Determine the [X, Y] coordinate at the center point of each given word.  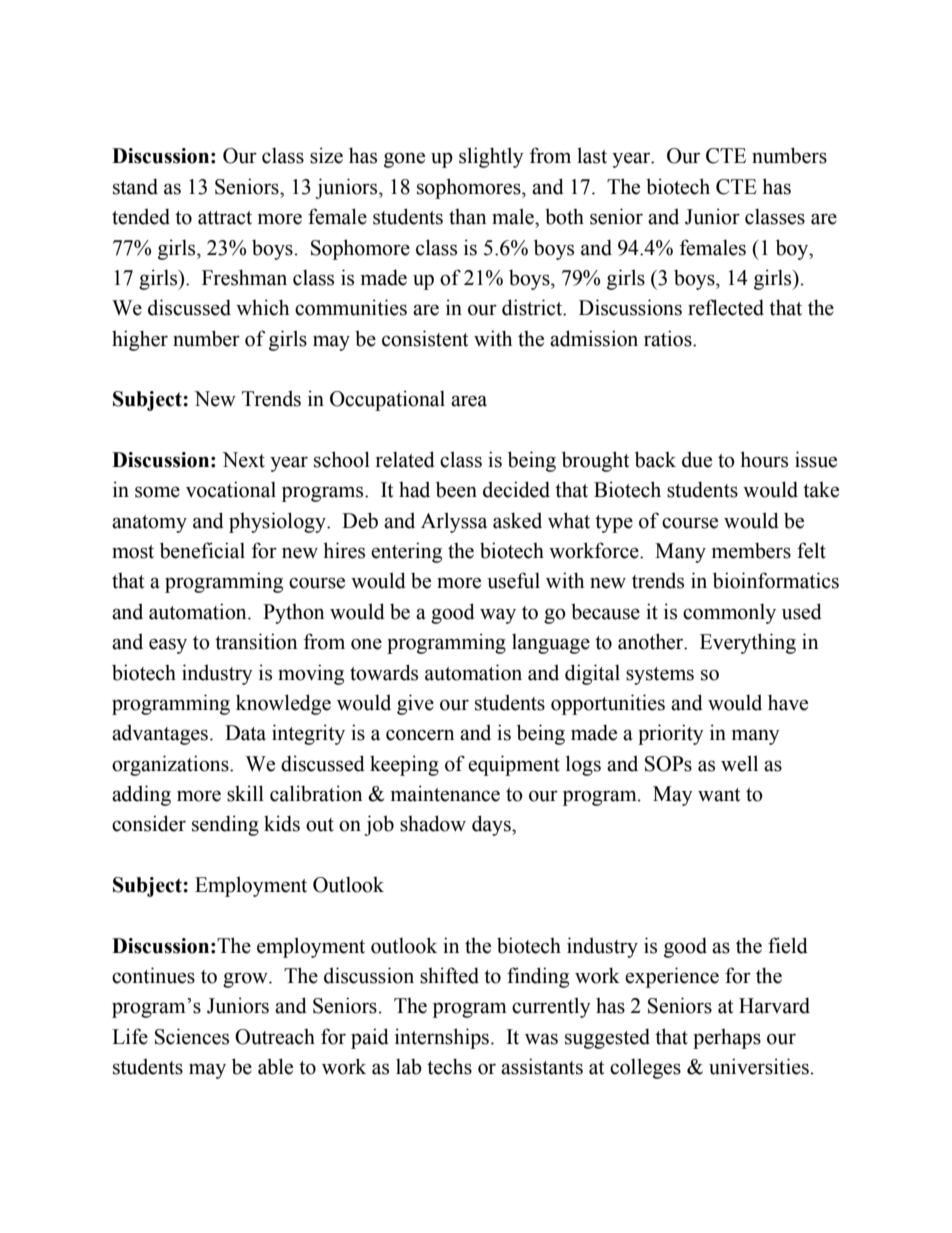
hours [764, 459]
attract [225, 218]
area [469, 401]
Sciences [192, 1036]
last [592, 155]
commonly [729, 613]
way [498, 616]
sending [225, 825]
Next [243, 460]
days [492, 825]
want [719, 795]
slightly [491, 157]
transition [256, 641]
